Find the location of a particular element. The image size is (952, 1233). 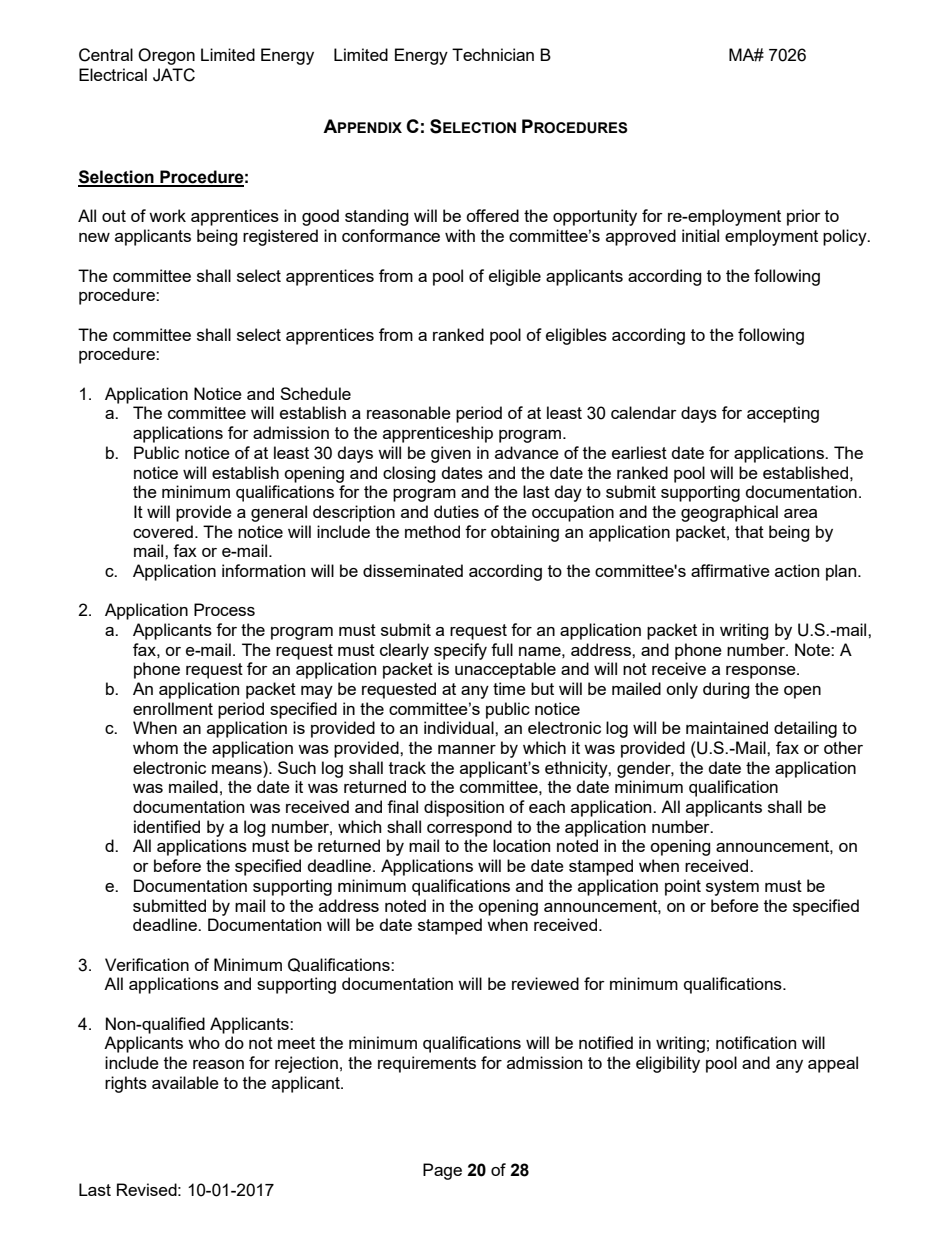

disposition is located at coordinates (464, 808).
